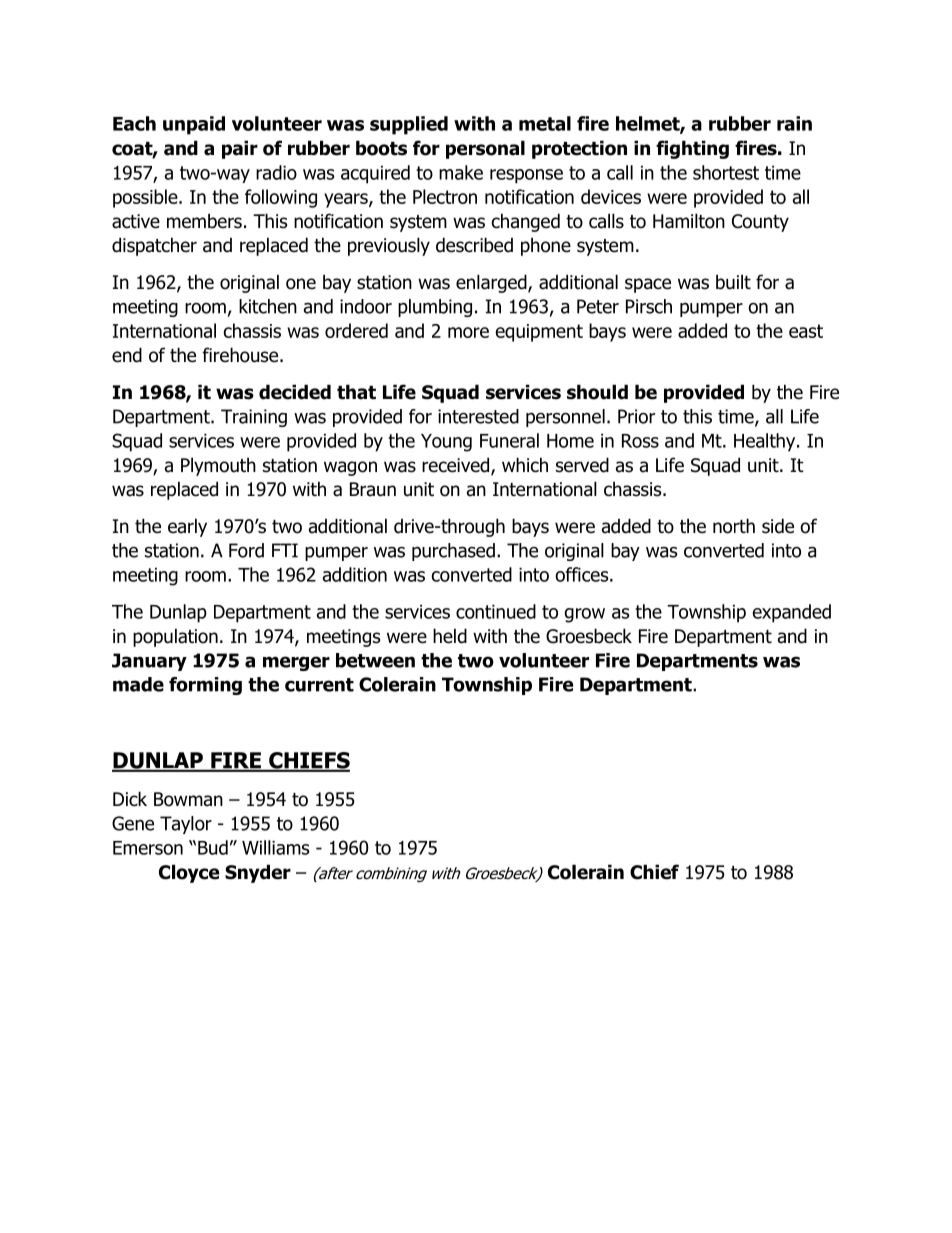 This screenshot has height=1233, width=952. I want to click on population, so click(175, 637).
